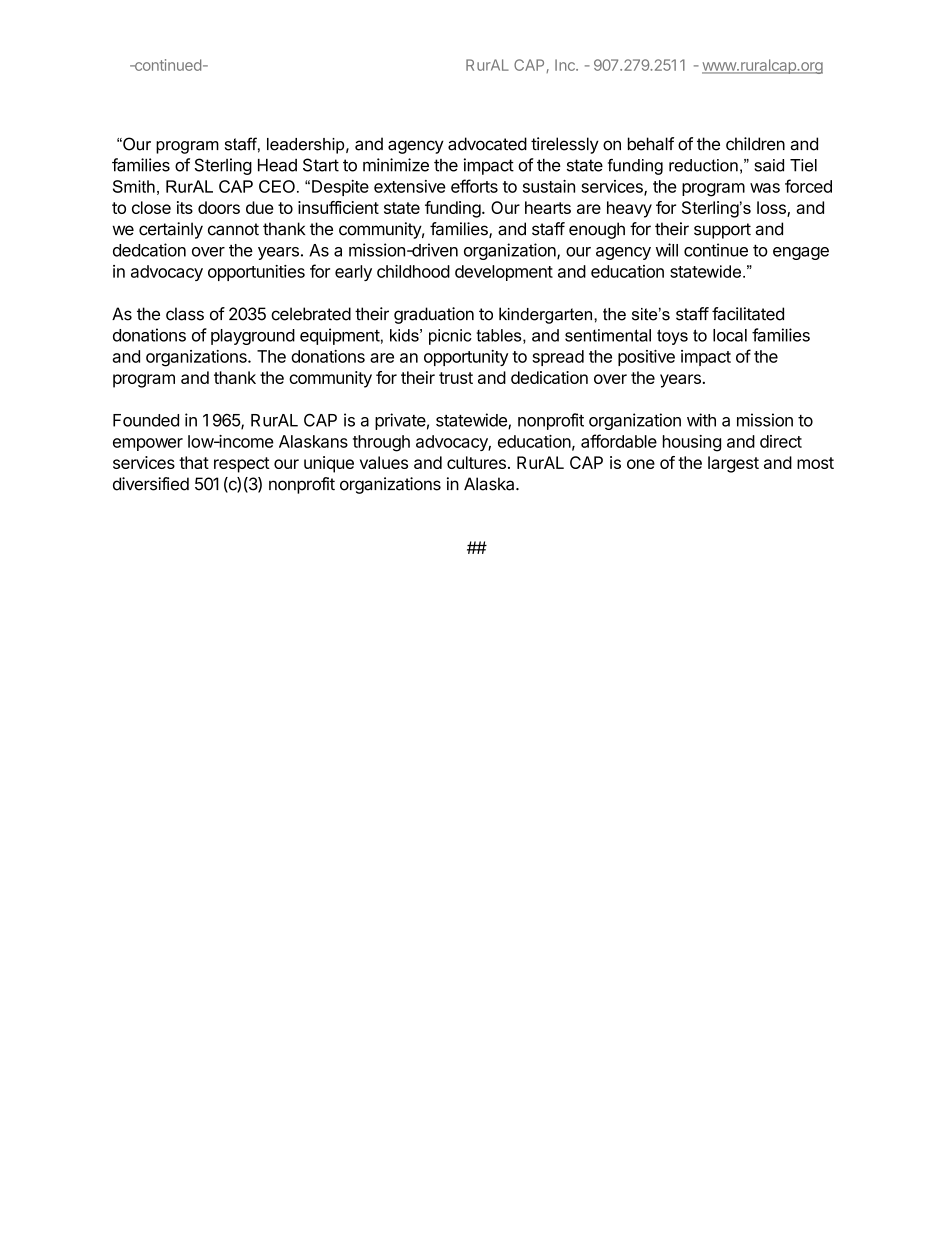  I want to click on advocated, so click(487, 144).
